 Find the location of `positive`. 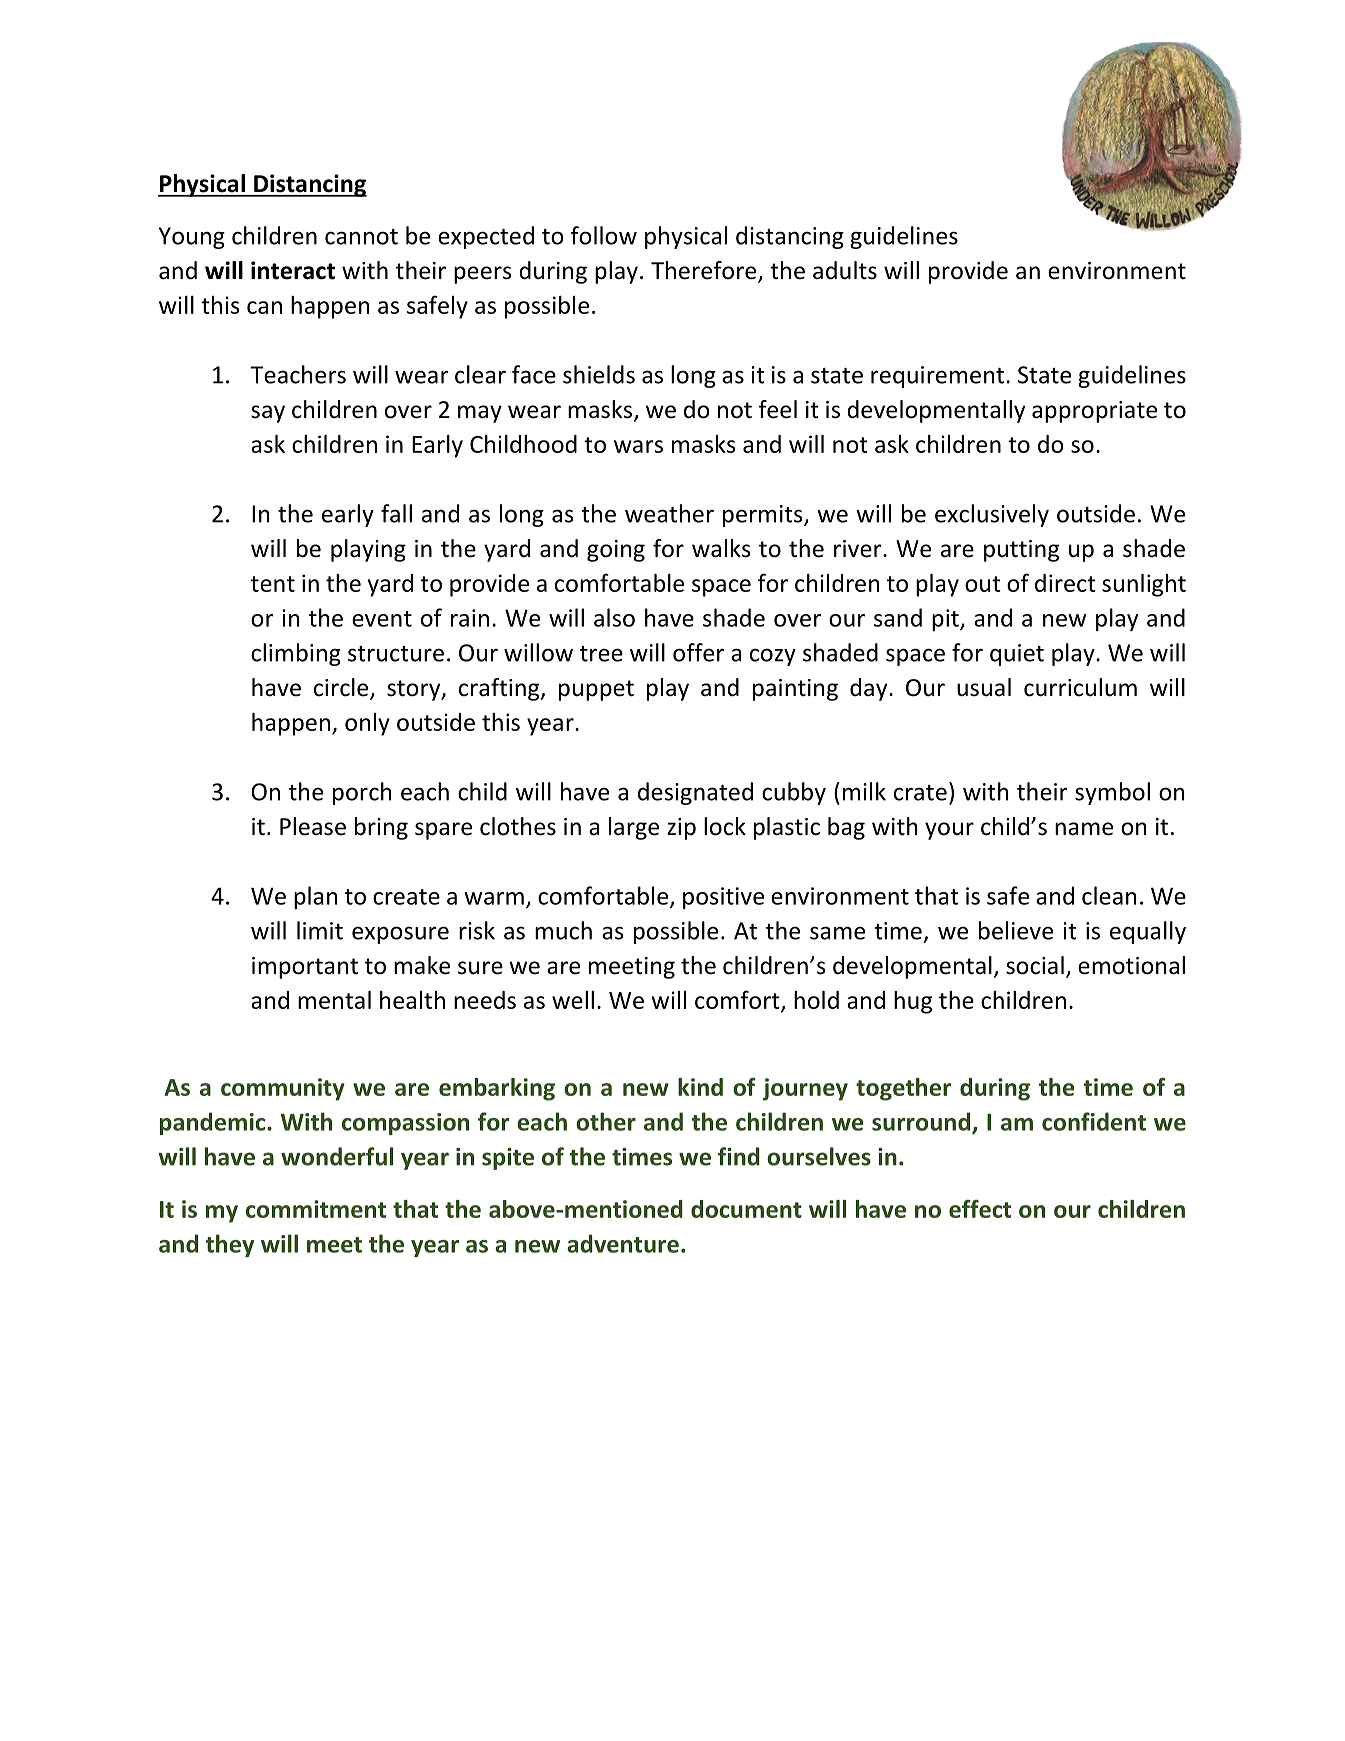

positive is located at coordinates (723, 898).
